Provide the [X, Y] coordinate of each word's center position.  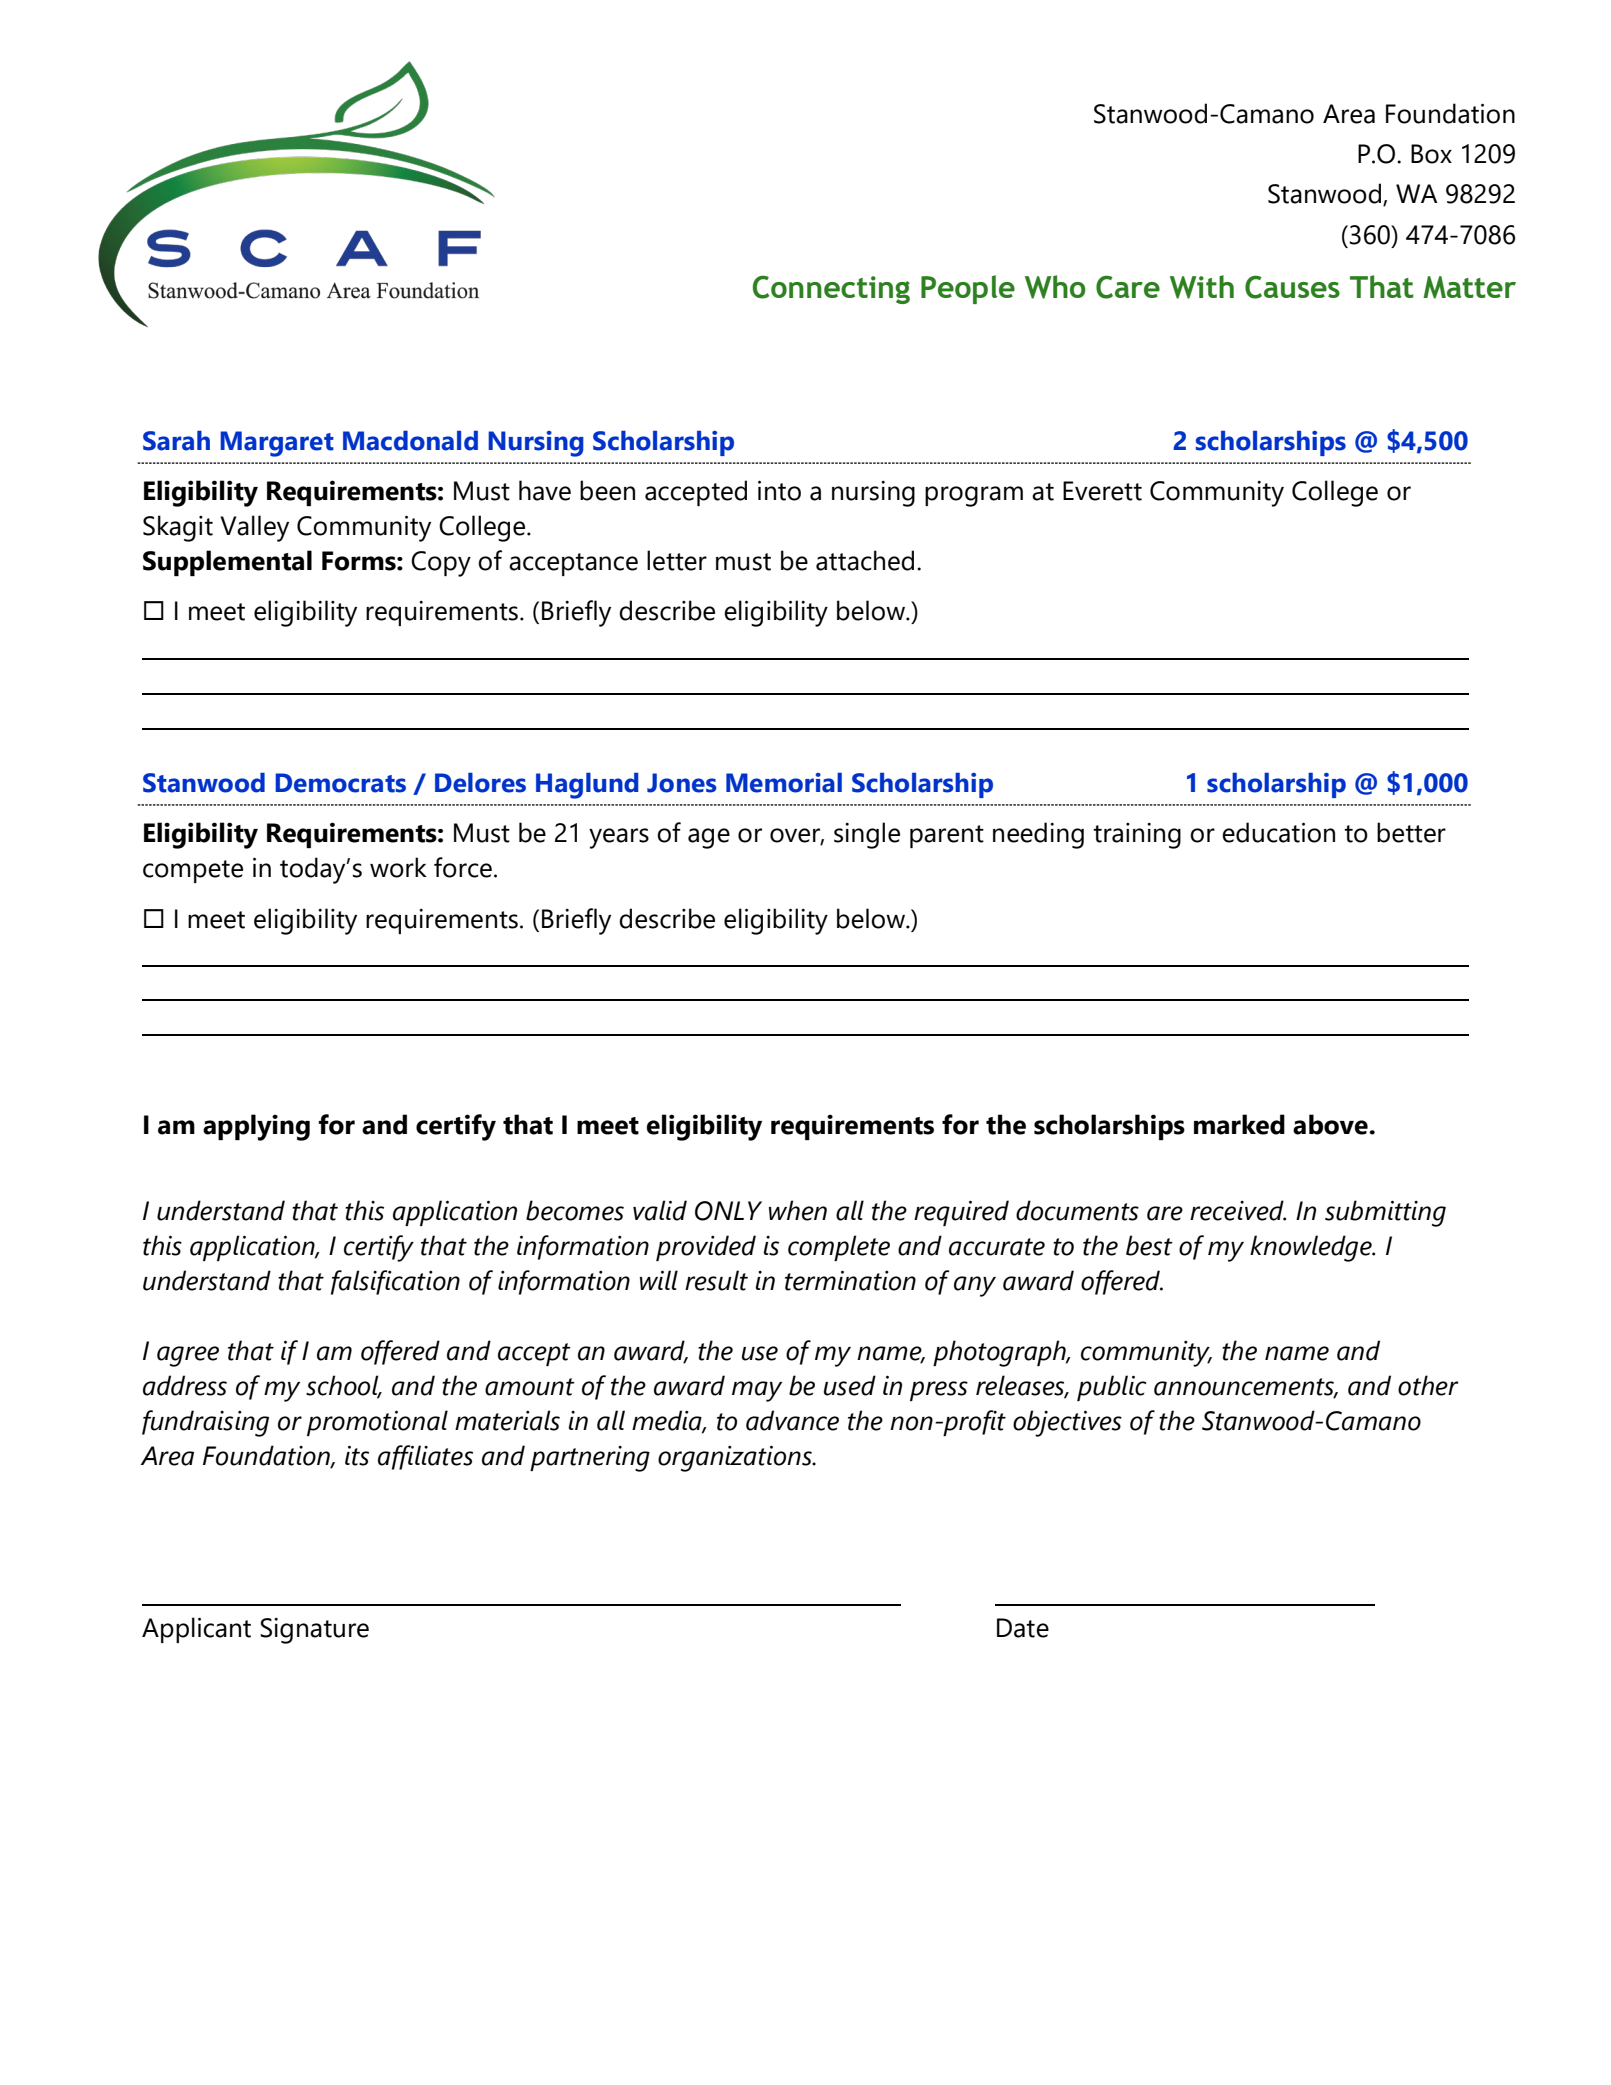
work [398, 867]
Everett [1102, 491]
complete [839, 1248]
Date [1023, 1628]
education [1278, 832]
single [867, 835]
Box [1431, 154]
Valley [254, 528]
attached [865, 560]
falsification [395, 1282]
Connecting [831, 289]
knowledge [1312, 1248]
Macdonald [410, 440]
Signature [314, 1631]
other [1428, 1385]
